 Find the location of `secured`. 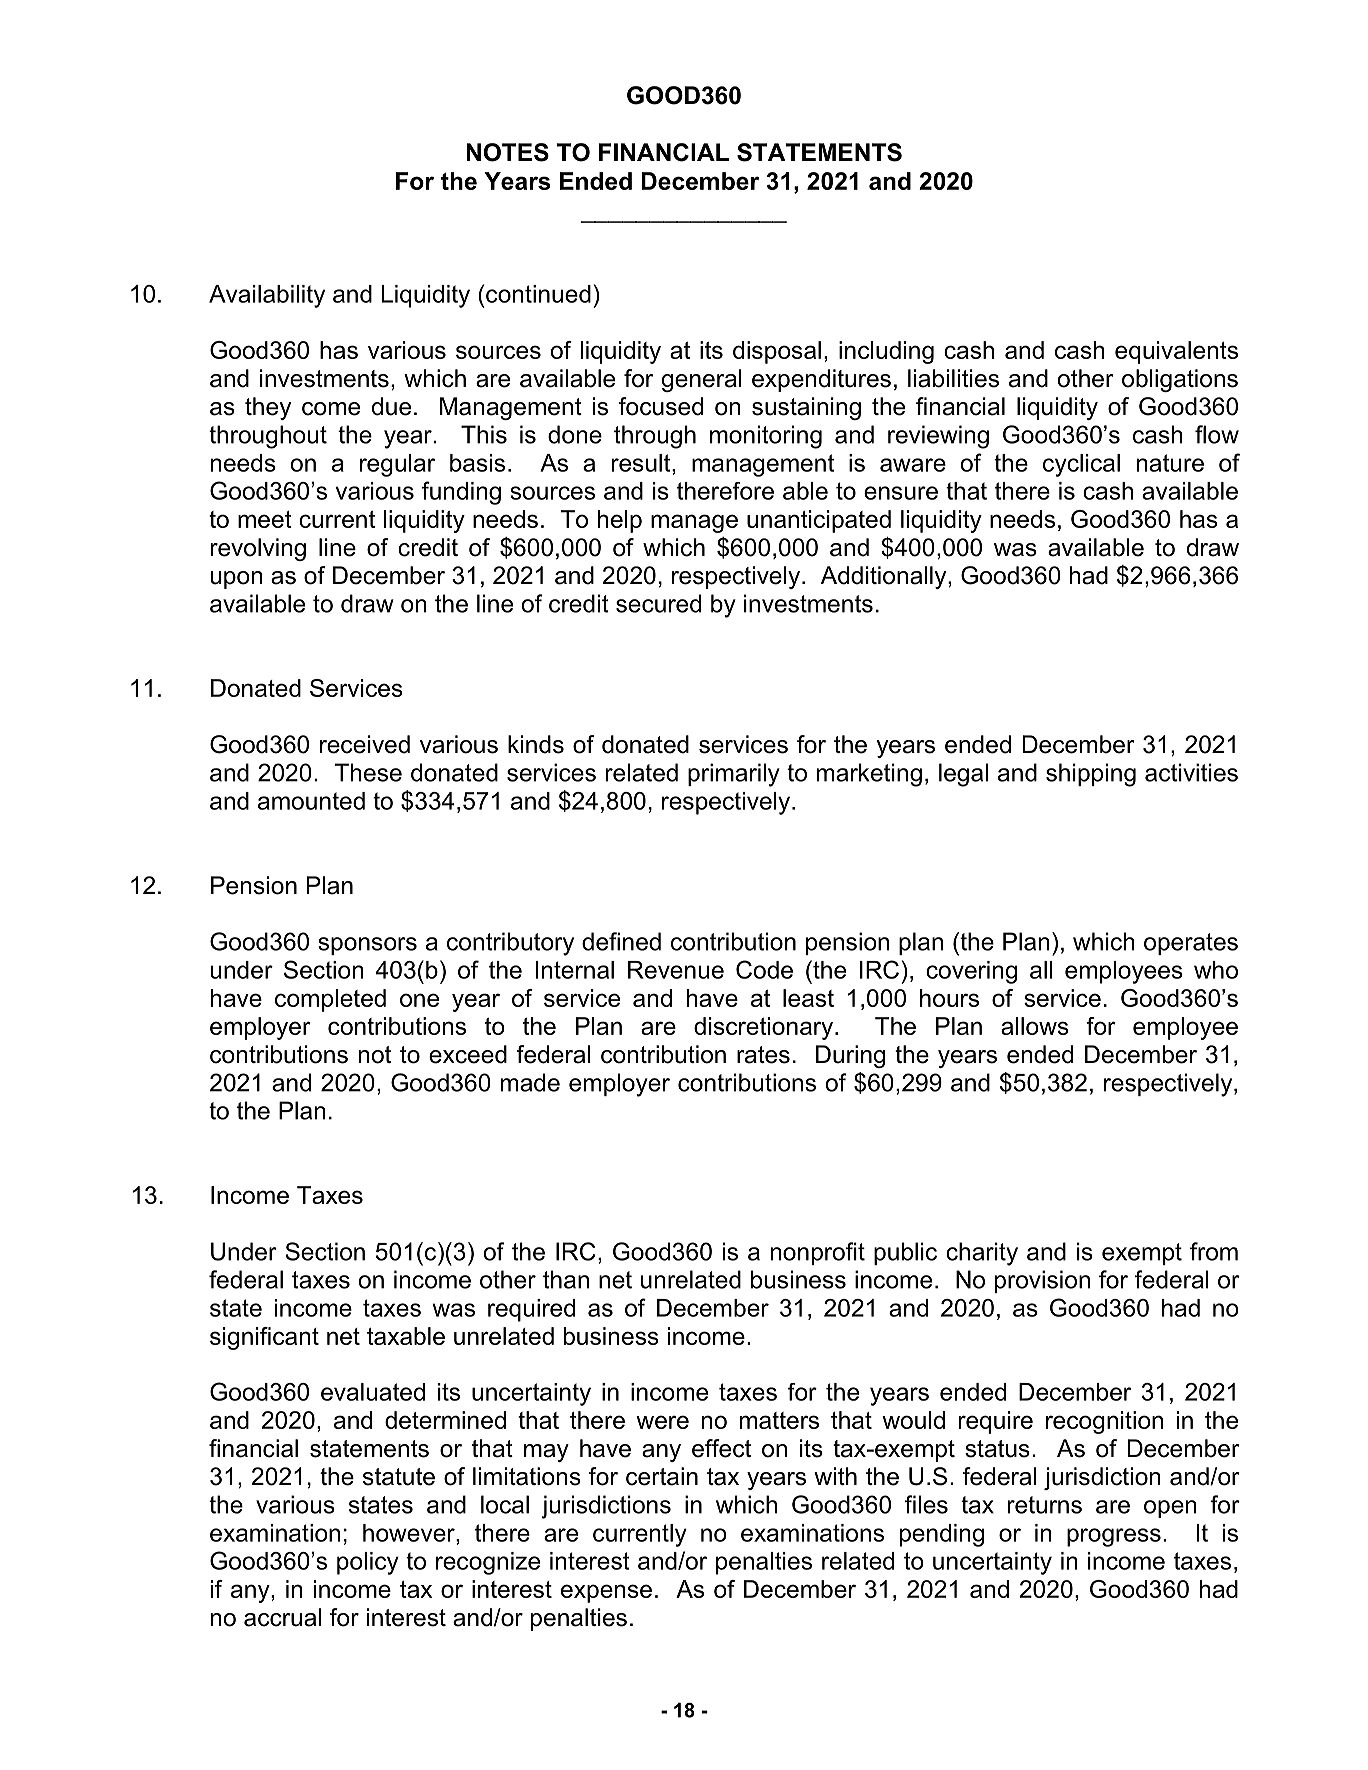

secured is located at coordinates (658, 603).
